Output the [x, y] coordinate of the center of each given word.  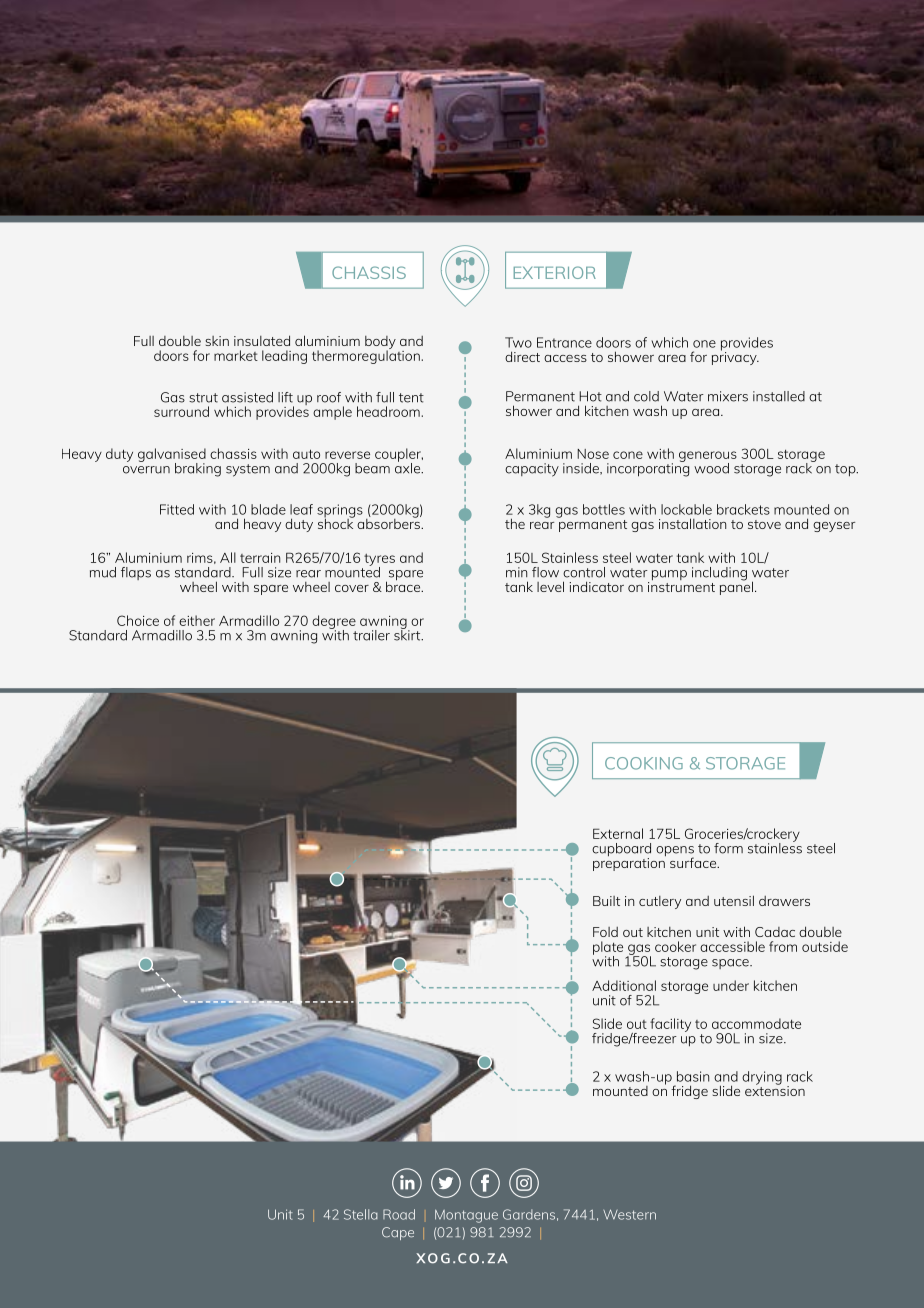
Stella [361, 1214]
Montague [466, 1216]
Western [629, 1214]
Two [518, 342]
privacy [735, 357]
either [197, 620]
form [728, 848]
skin [217, 341]
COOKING [644, 763]
